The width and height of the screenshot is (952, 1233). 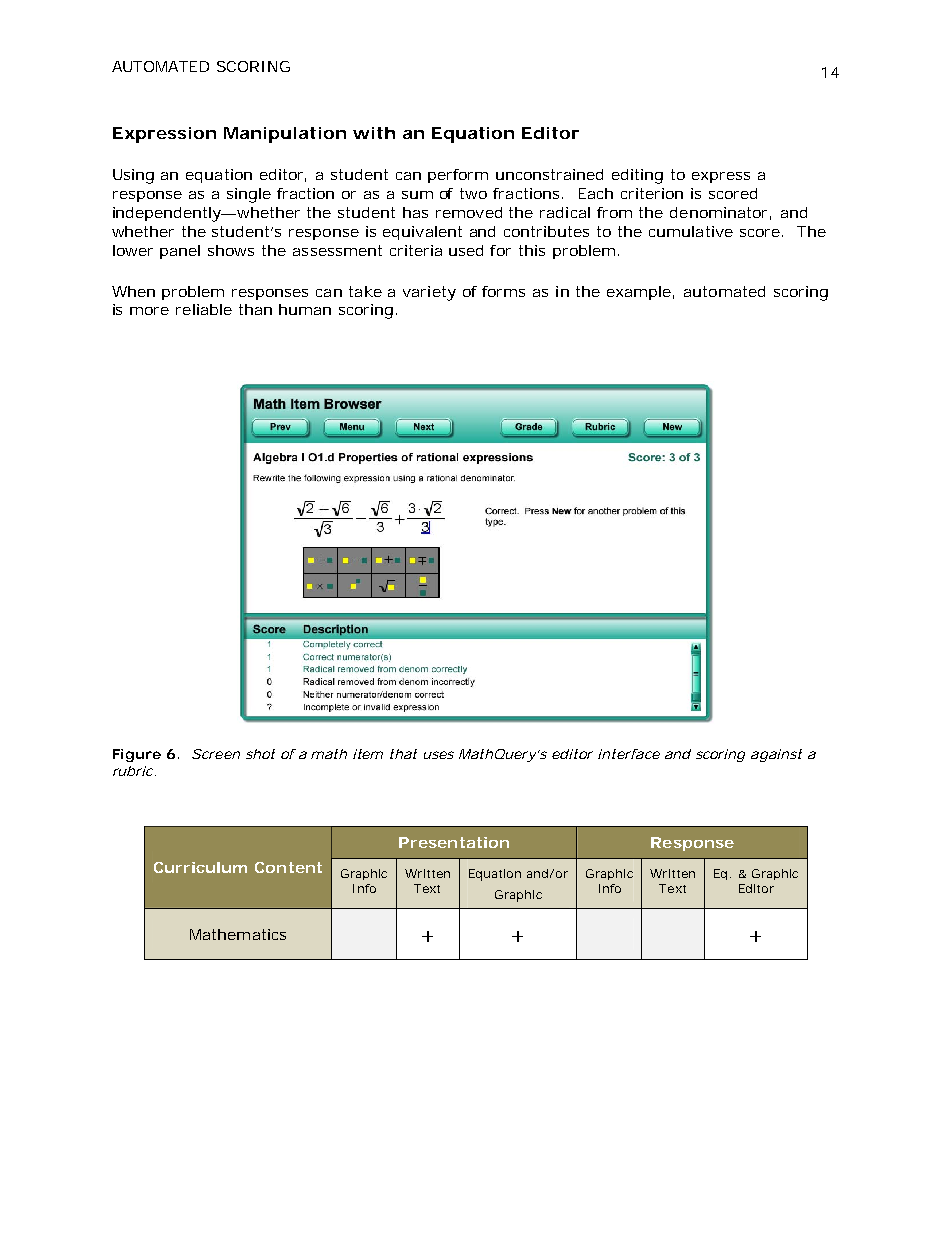 I want to click on reliable, so click(x=204, y=309).
